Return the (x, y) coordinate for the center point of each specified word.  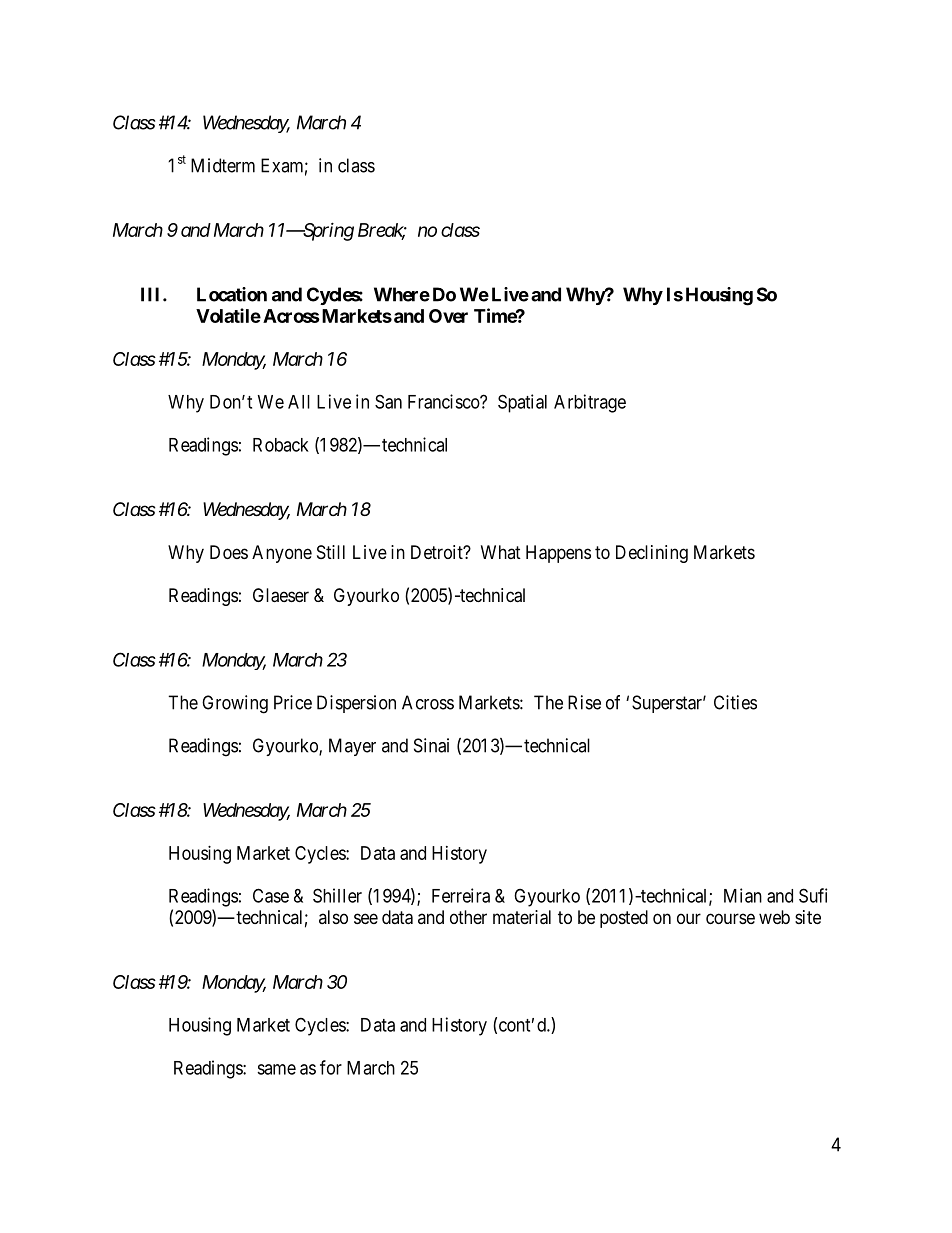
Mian (743, 895)
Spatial (522, 403)
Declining (652, 554)
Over (448, 316)
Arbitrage (590, 403)
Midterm (223, 165)
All (299, 402)
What (501, 552)
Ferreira (461, 895)
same (276, 1069)
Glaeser (281, 595)
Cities (735, 702)
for (331, 1067)
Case (271, 895)
